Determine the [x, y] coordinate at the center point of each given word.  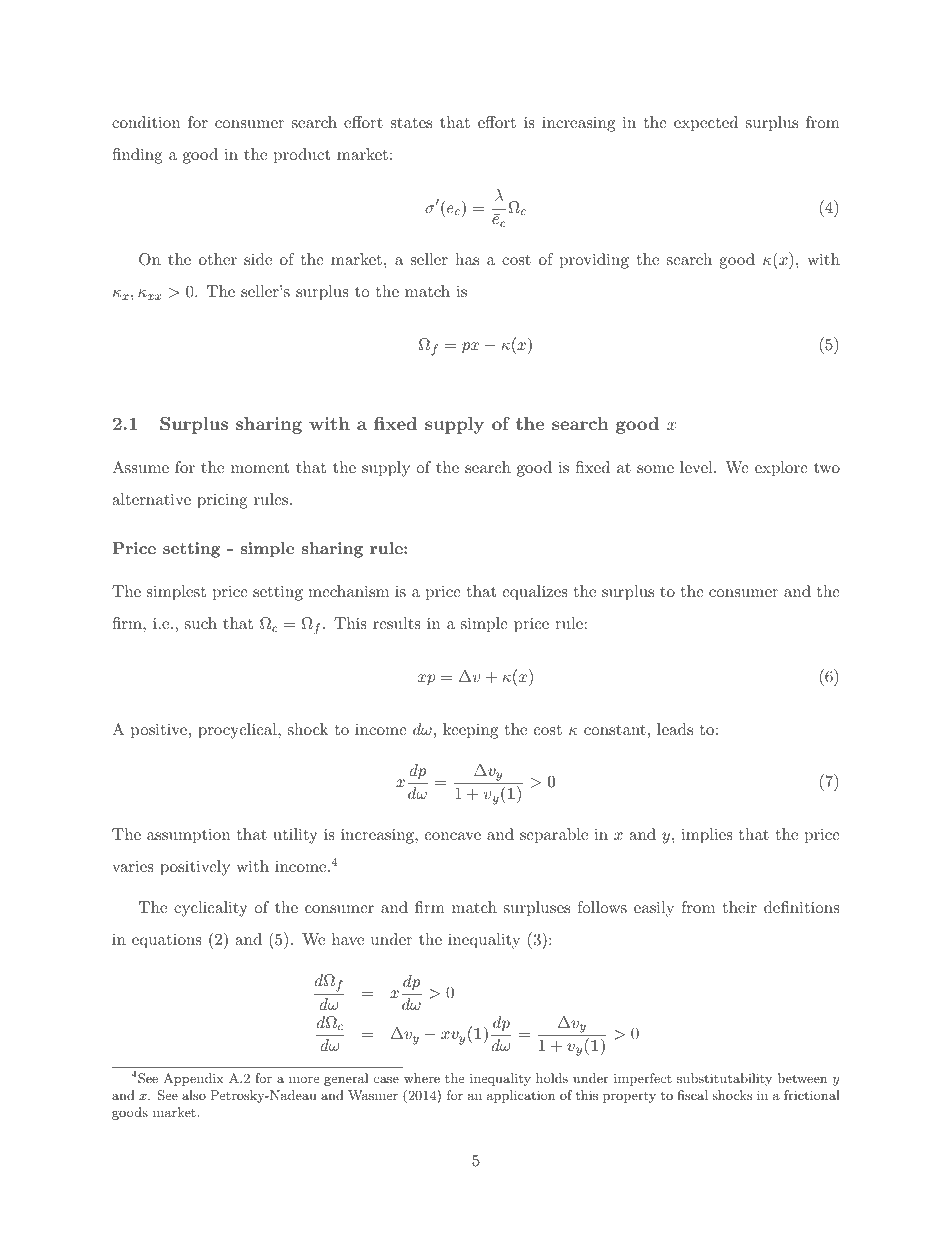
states [411, 122]
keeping [470, 731]
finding [137, 156]
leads [675, 729]
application [521, 1096]
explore [781, 469]
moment [260, 468]
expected [706, 124]
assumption [188, 836]
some [655, 469]
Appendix [193, 1079]
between [802, 1078]
